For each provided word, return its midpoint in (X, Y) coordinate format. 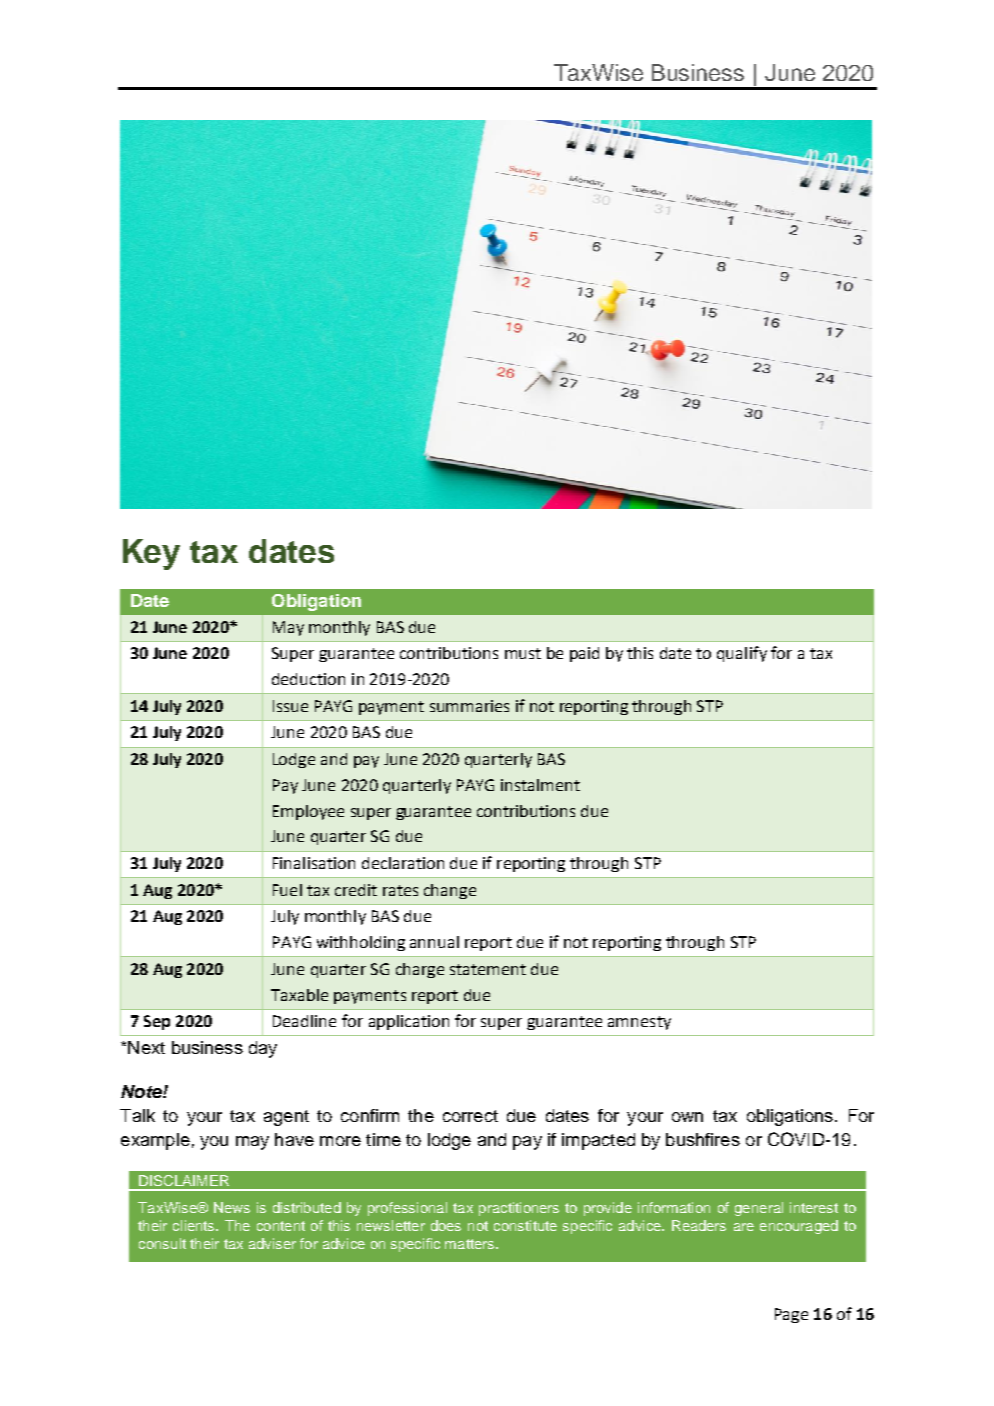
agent (286, 1118)
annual (434, 942)
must (523, 653)
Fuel (287, 890)
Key (151, 554)
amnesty (639, 1023)
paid (584, 654)
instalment (540, 785)
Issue (290, 706)
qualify (742, 654)
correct (470, 1116)
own (687, 1117)
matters (471, 1244)
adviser (272, 1243)
